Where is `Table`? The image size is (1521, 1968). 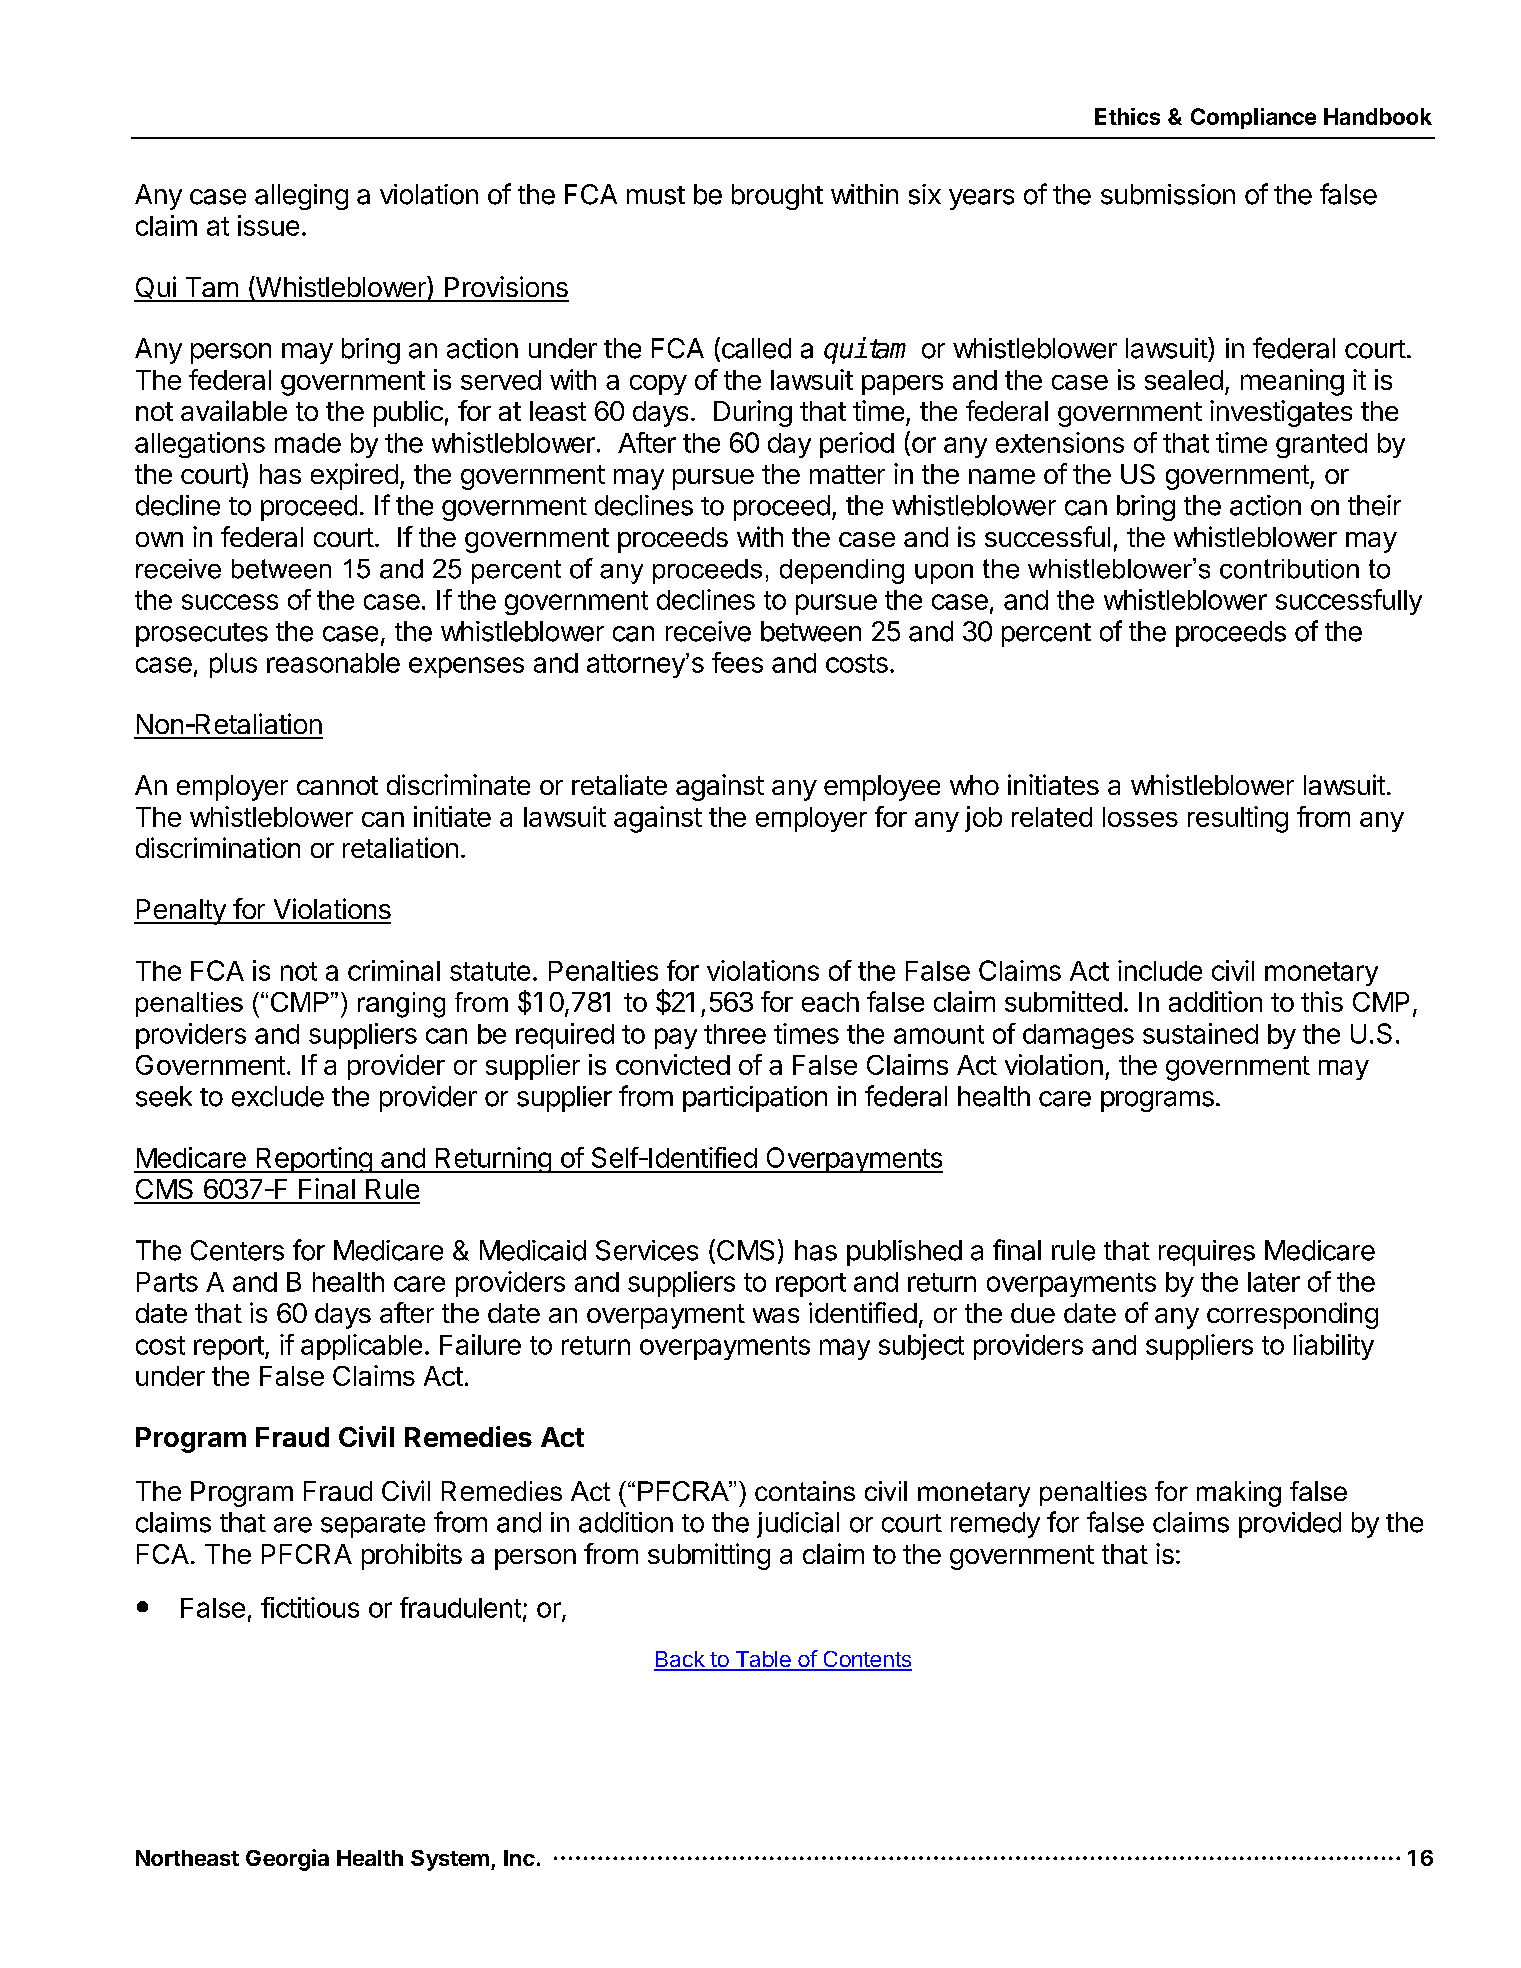
Table is located at coordinates (763, 1660).
